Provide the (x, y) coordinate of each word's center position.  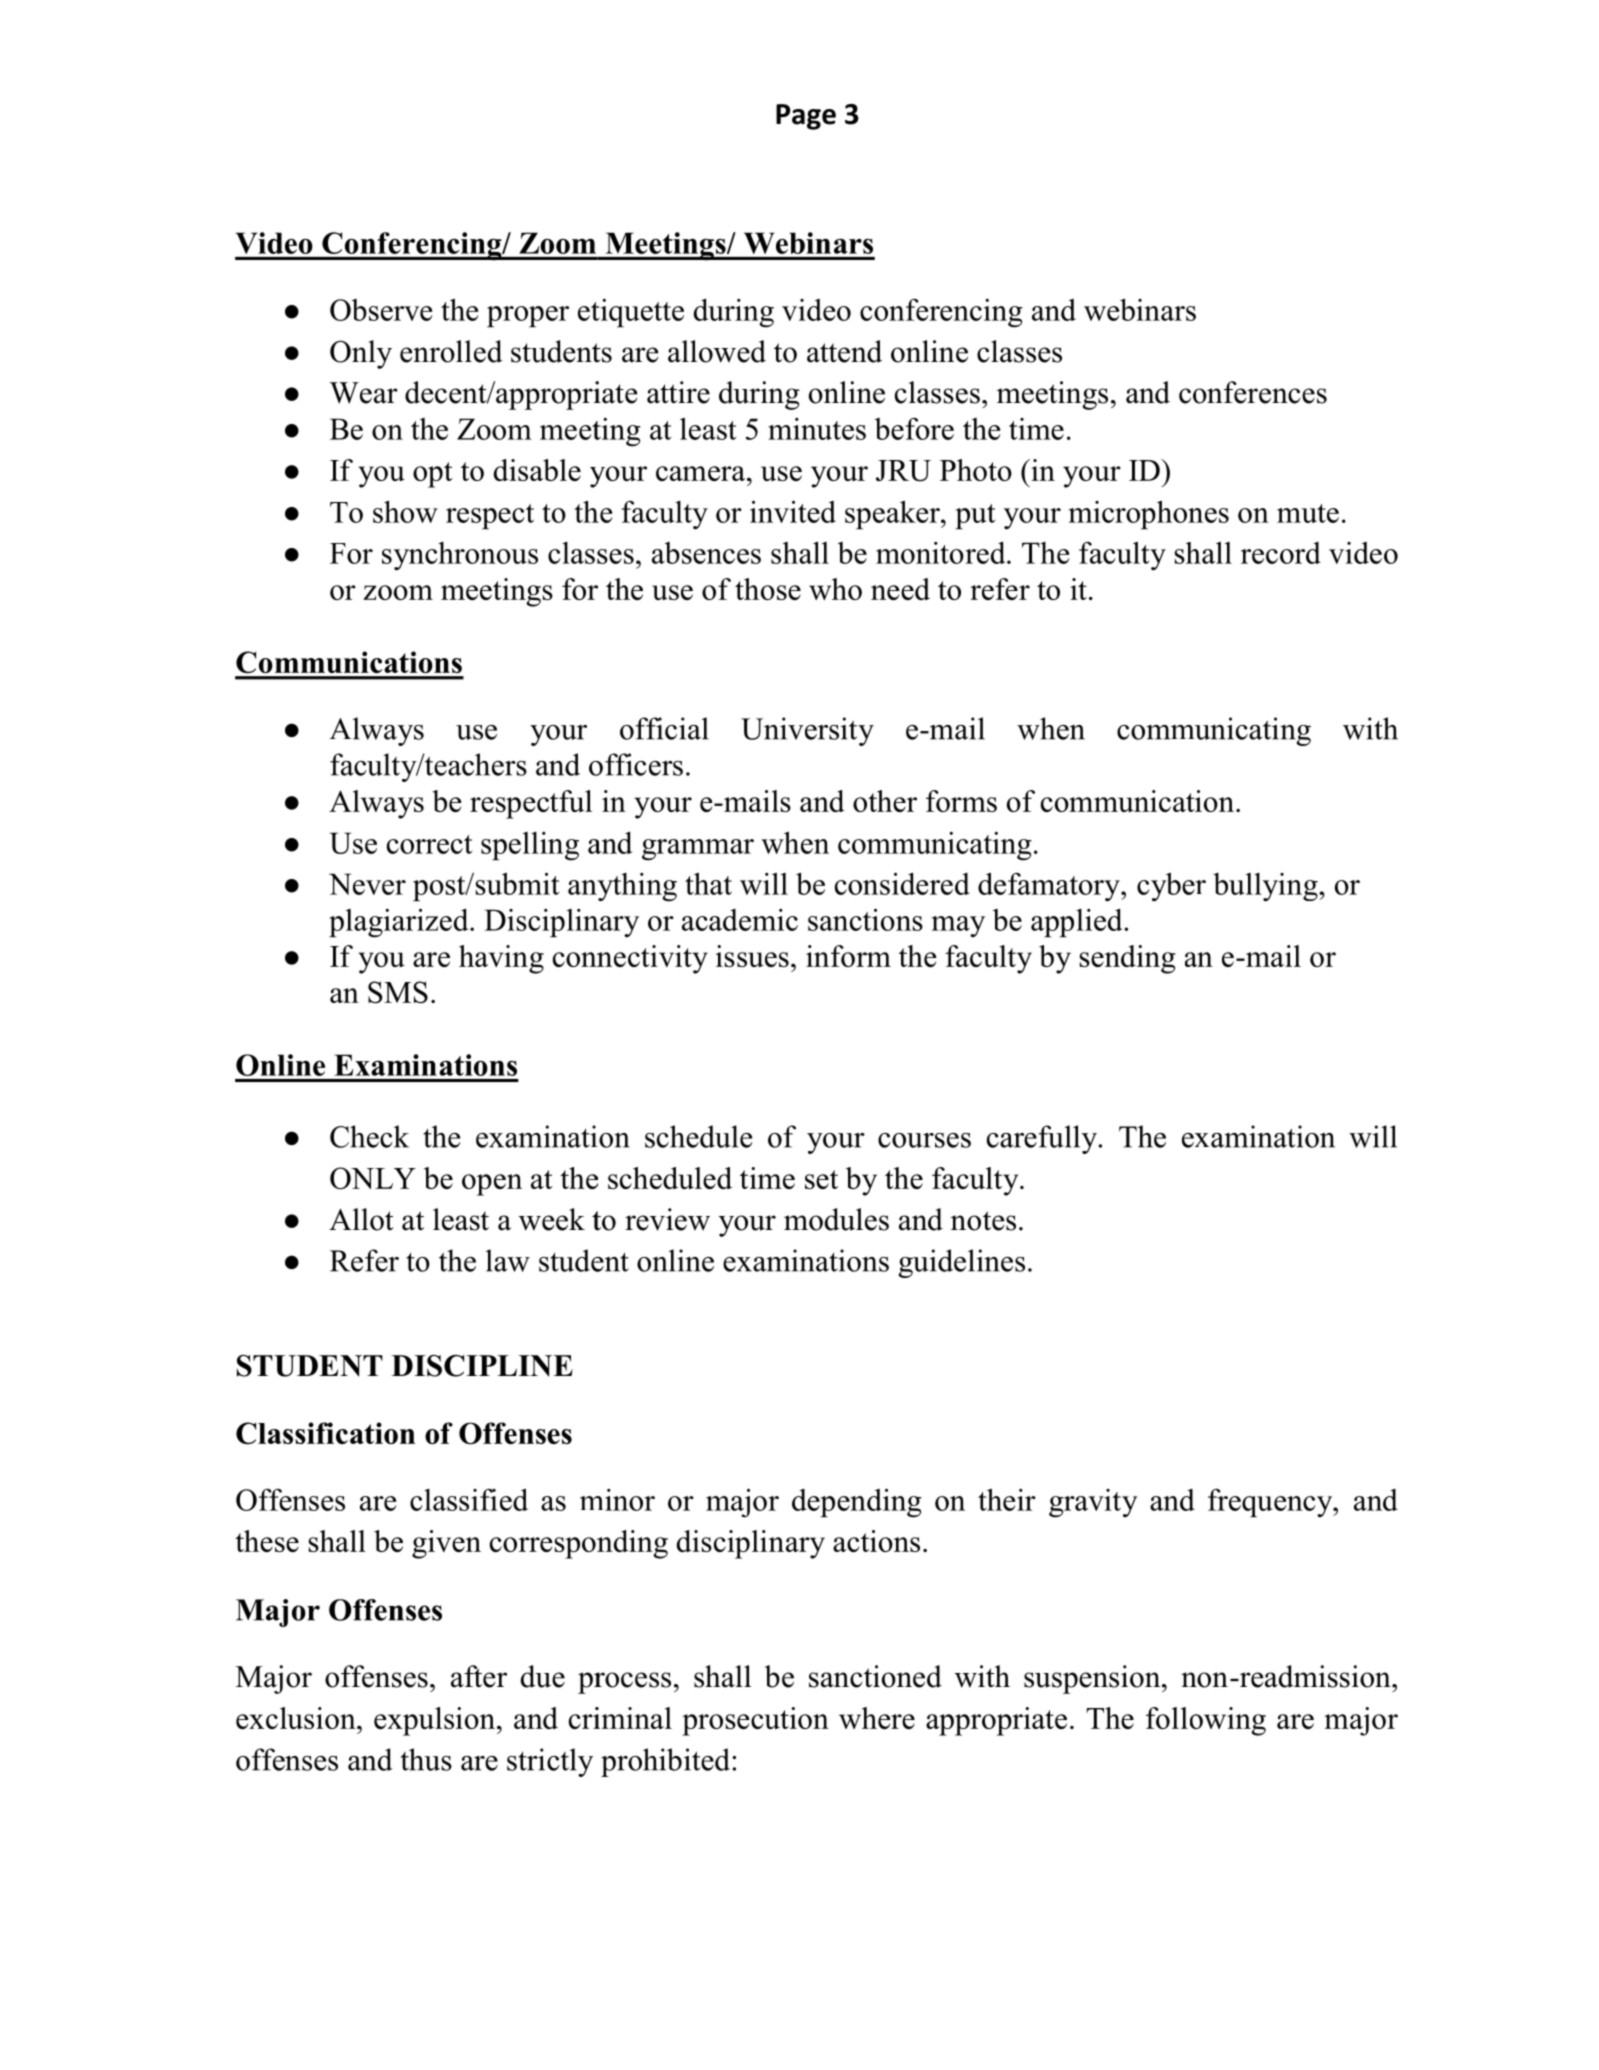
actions (876, 1541)
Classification (325, 1433)
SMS (398, 992)
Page (806, 117)
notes (983, 1221)
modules (836, 1219)
